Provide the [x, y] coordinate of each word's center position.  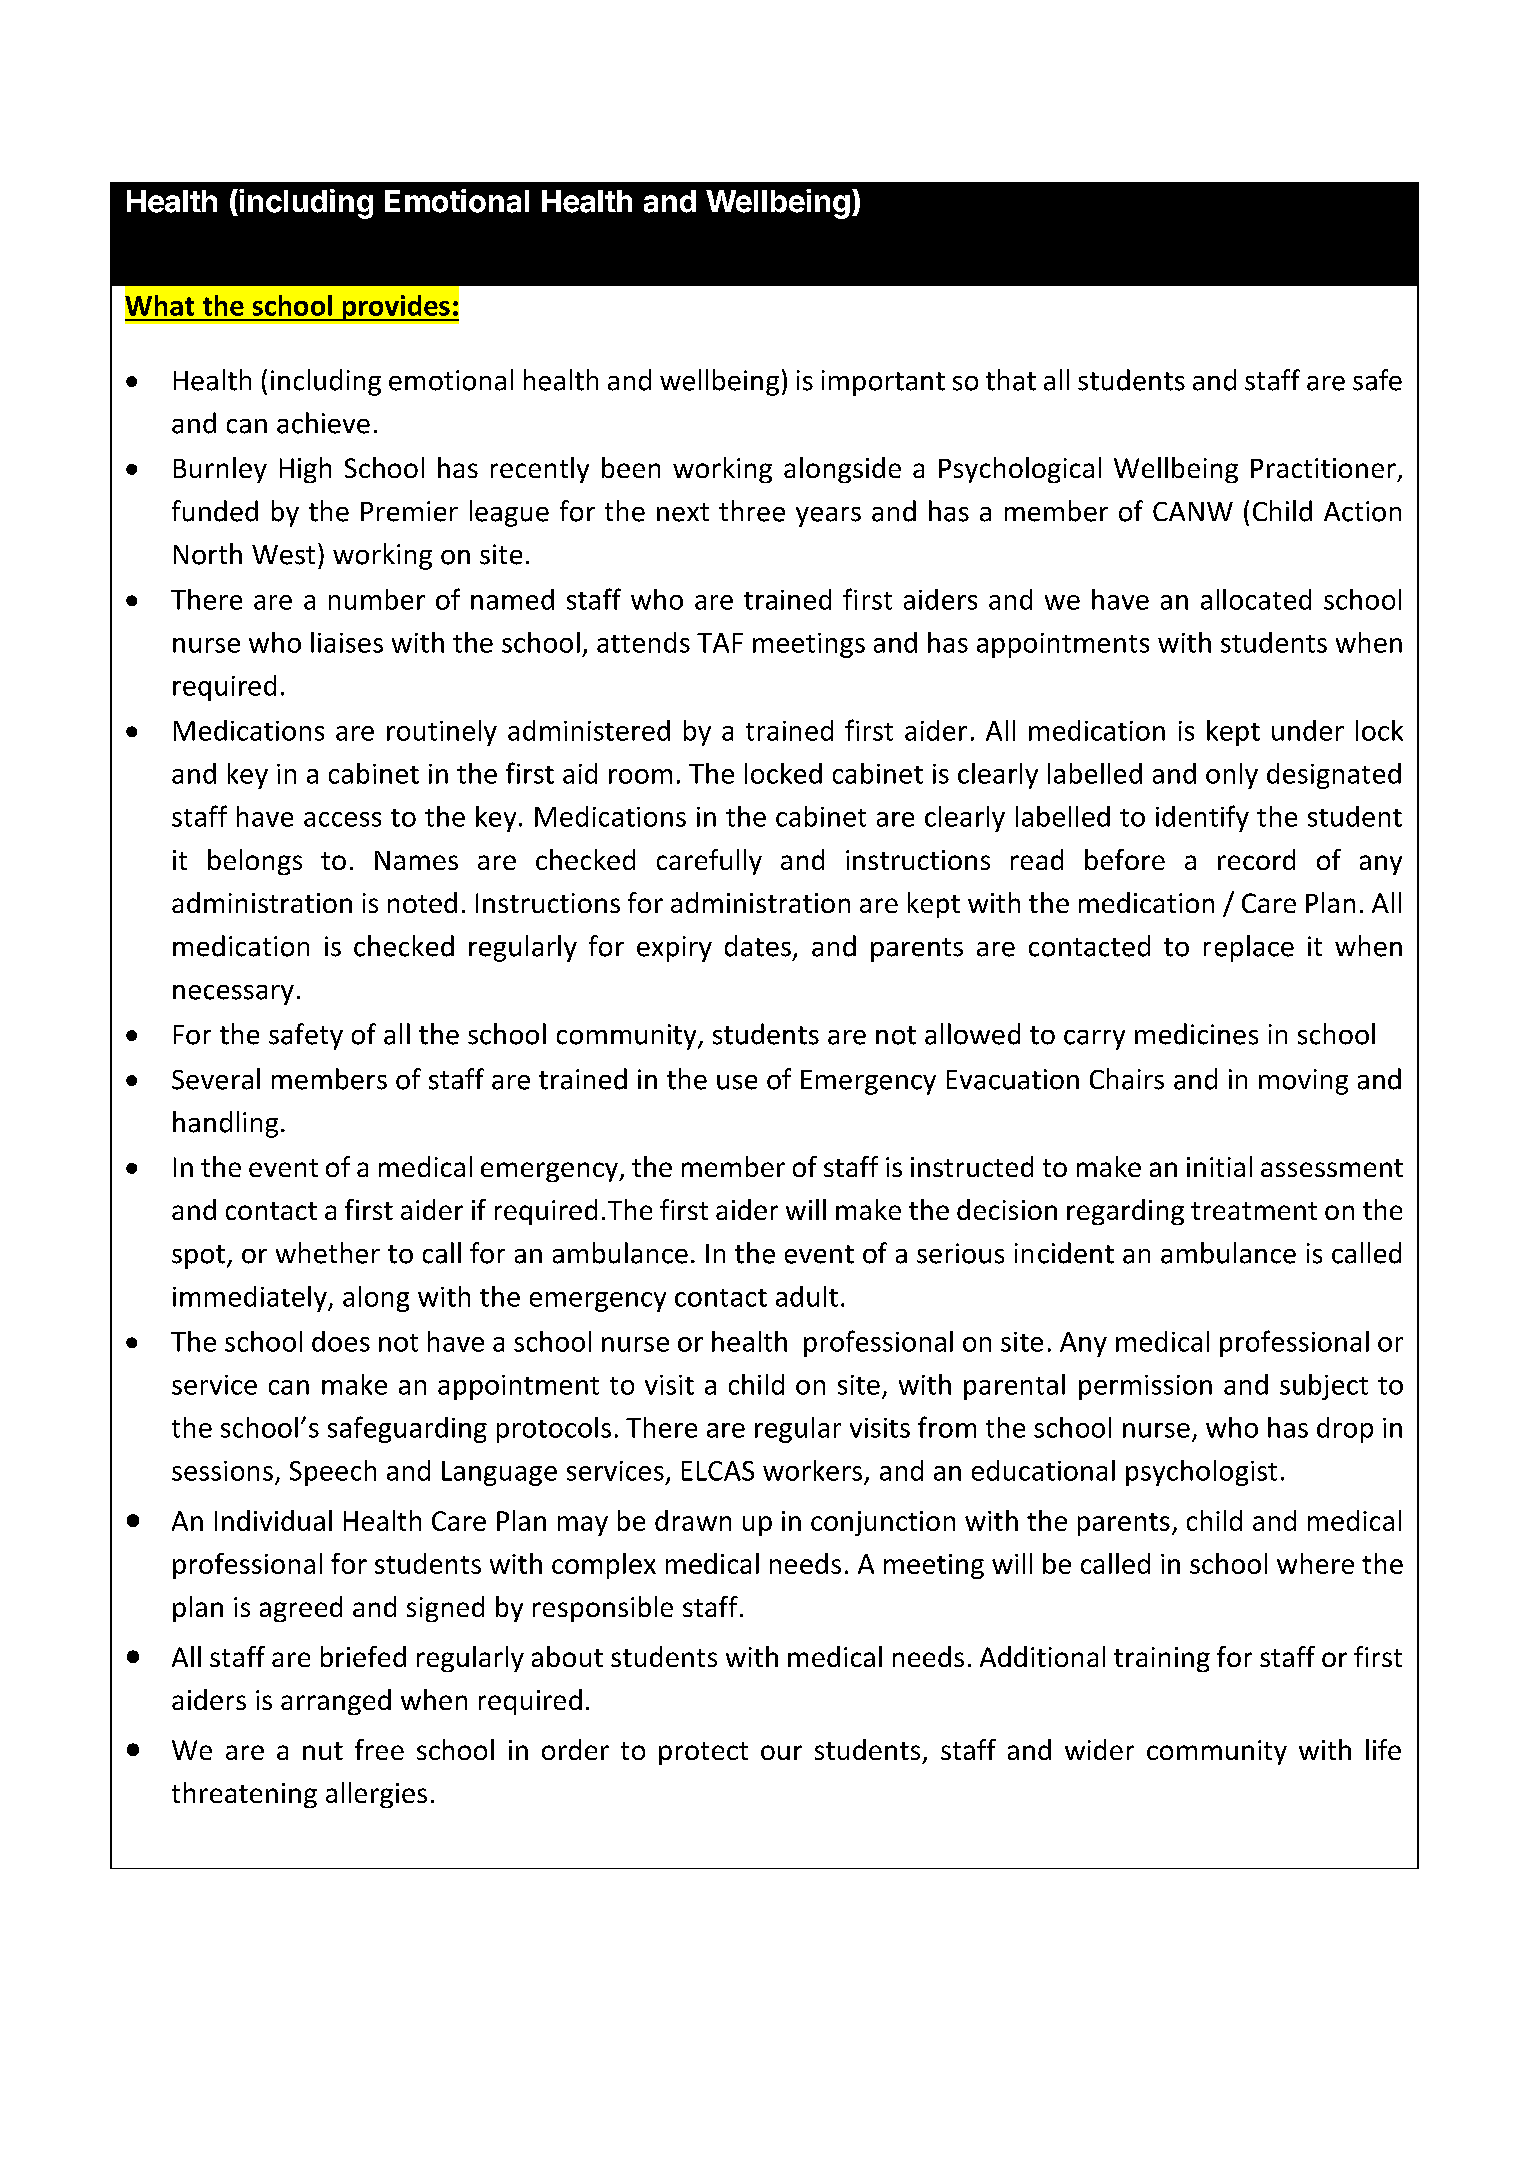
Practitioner [1323, 468]
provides [396, 308]
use [737, 1082]
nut [323, 1751]
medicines [1196, 1034]
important [883, 383]
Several [216, 1079]
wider [1099, 1749]
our [781, 1752]
